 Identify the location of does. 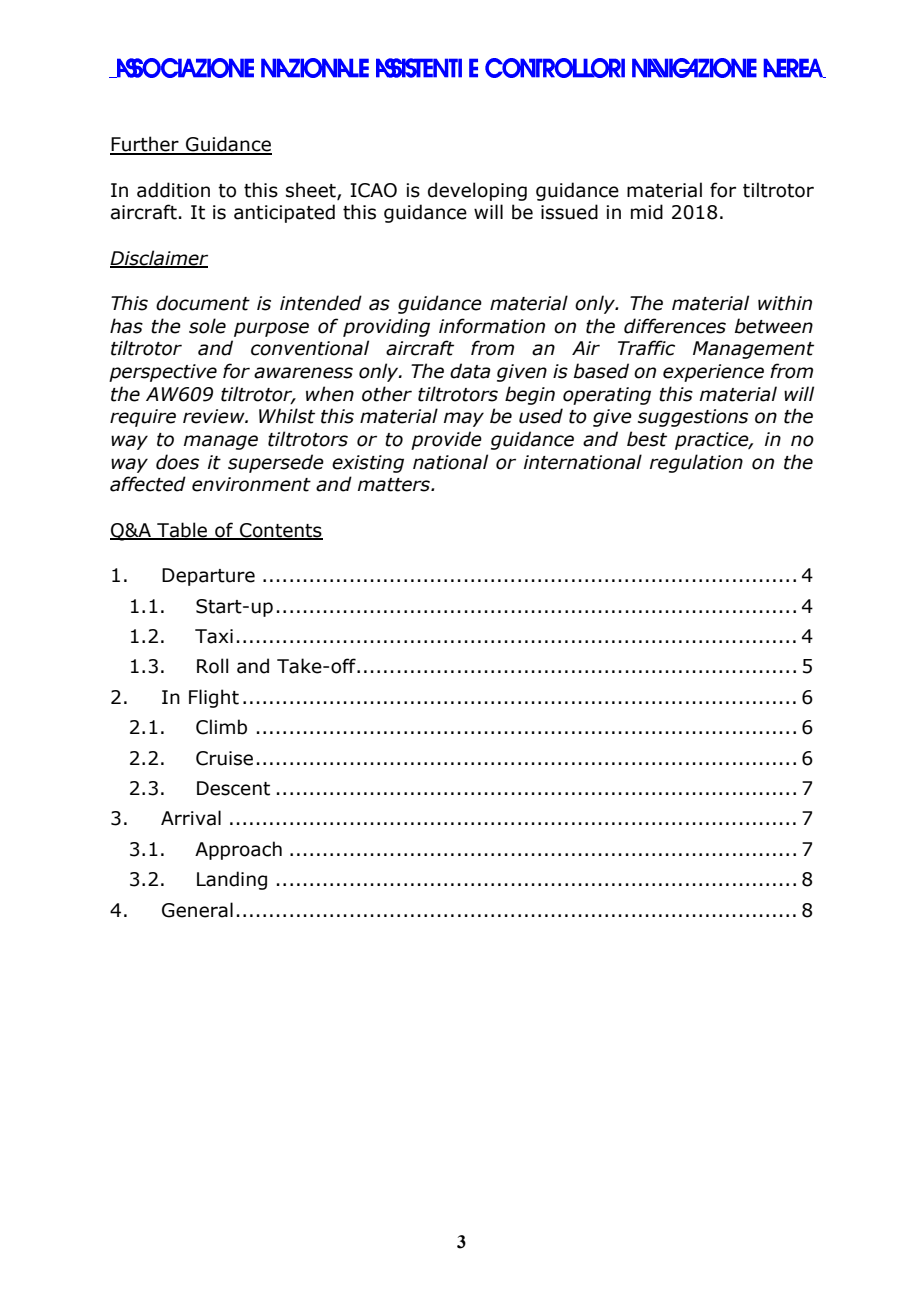
(177, 462).
